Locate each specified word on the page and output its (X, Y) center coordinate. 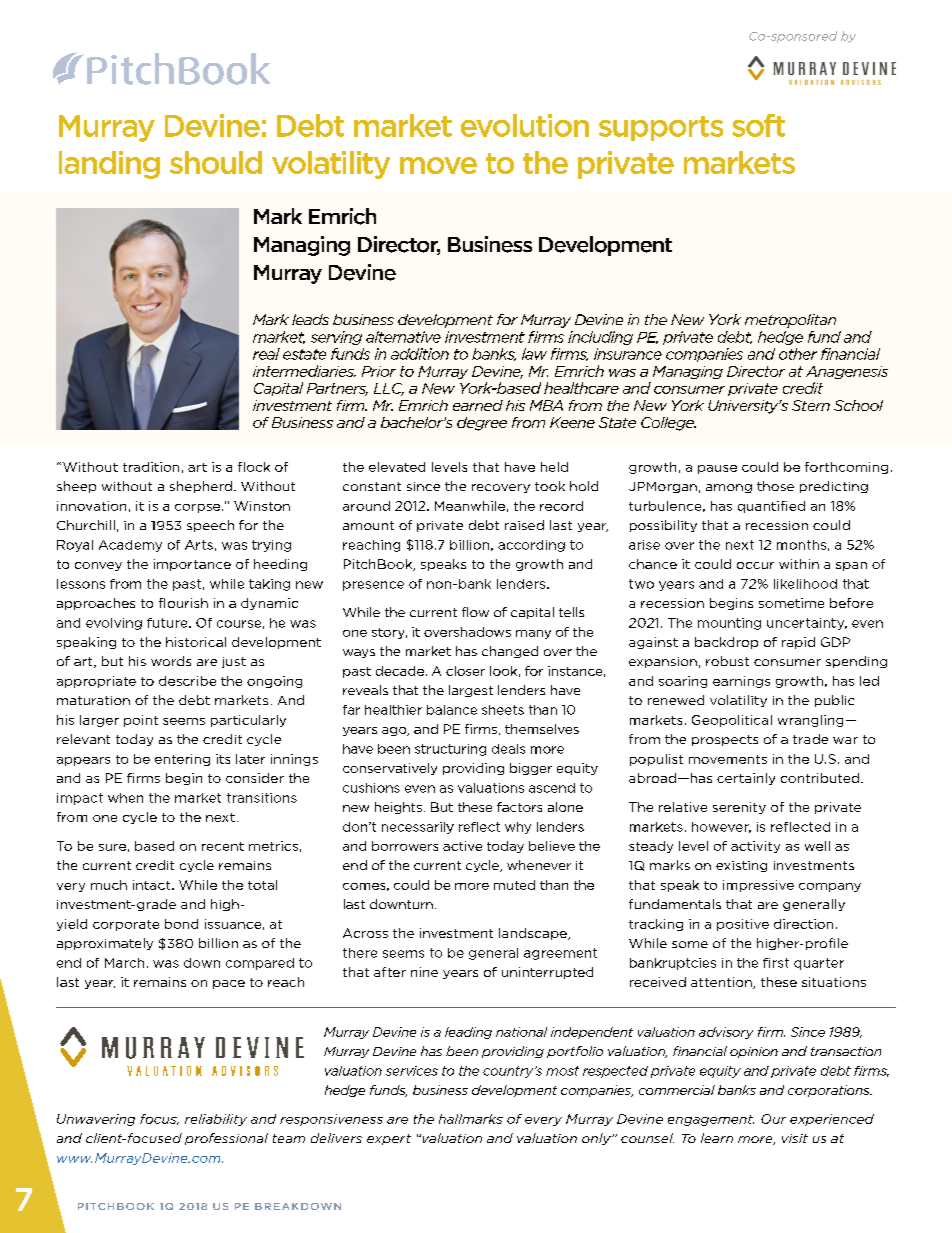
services (412, 1071)
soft (758, 125)
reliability (216, 1120)
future (168, 623)
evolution (525, 125)
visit (795, 1138)
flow (475, 612)
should (216, 162)
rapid (798, 643)
